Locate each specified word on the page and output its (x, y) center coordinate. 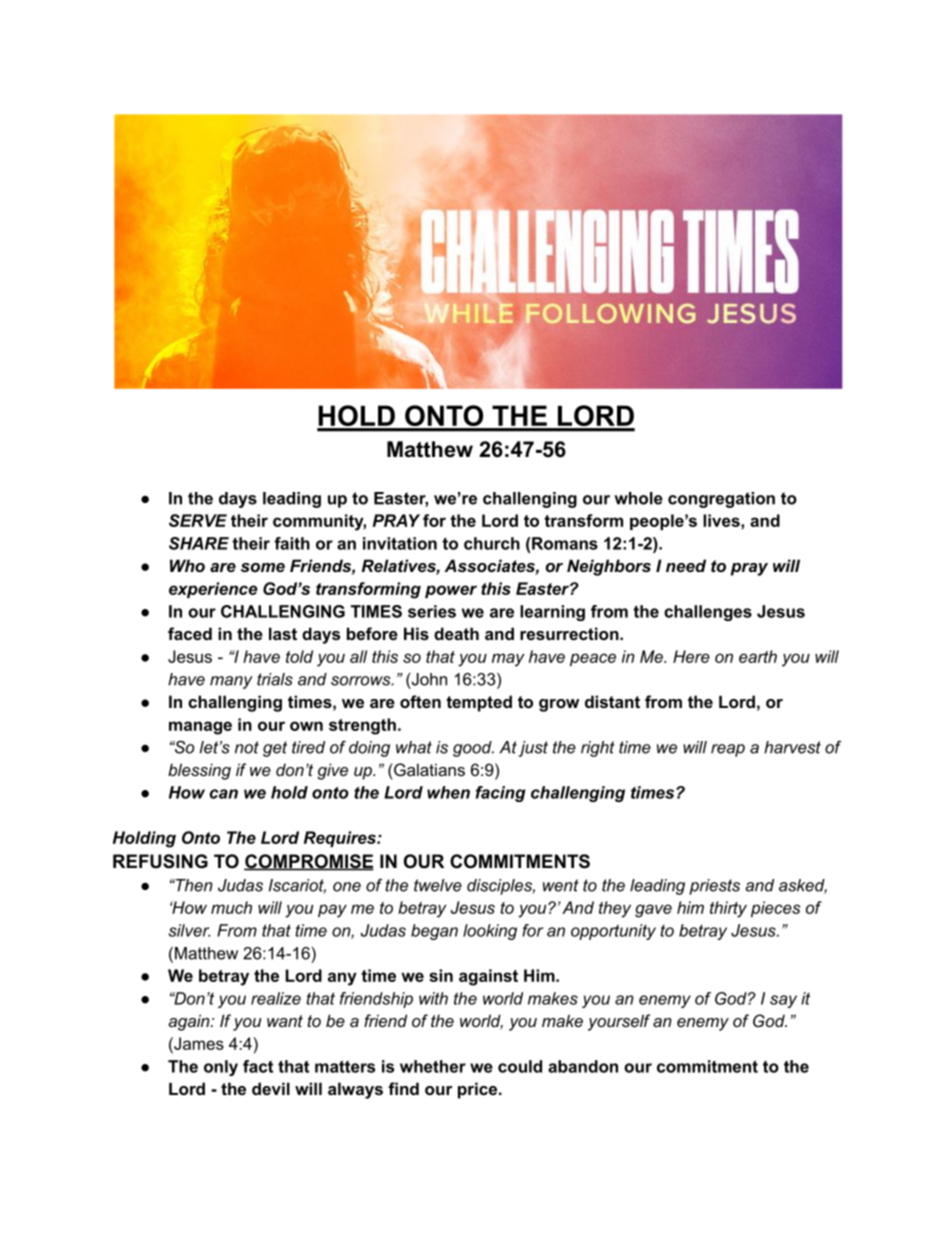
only (221, 1068)
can (224, 794)
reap (728, 750)
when (448, 792)
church (492, 543)
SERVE (198, 520)
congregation (721, 500)
